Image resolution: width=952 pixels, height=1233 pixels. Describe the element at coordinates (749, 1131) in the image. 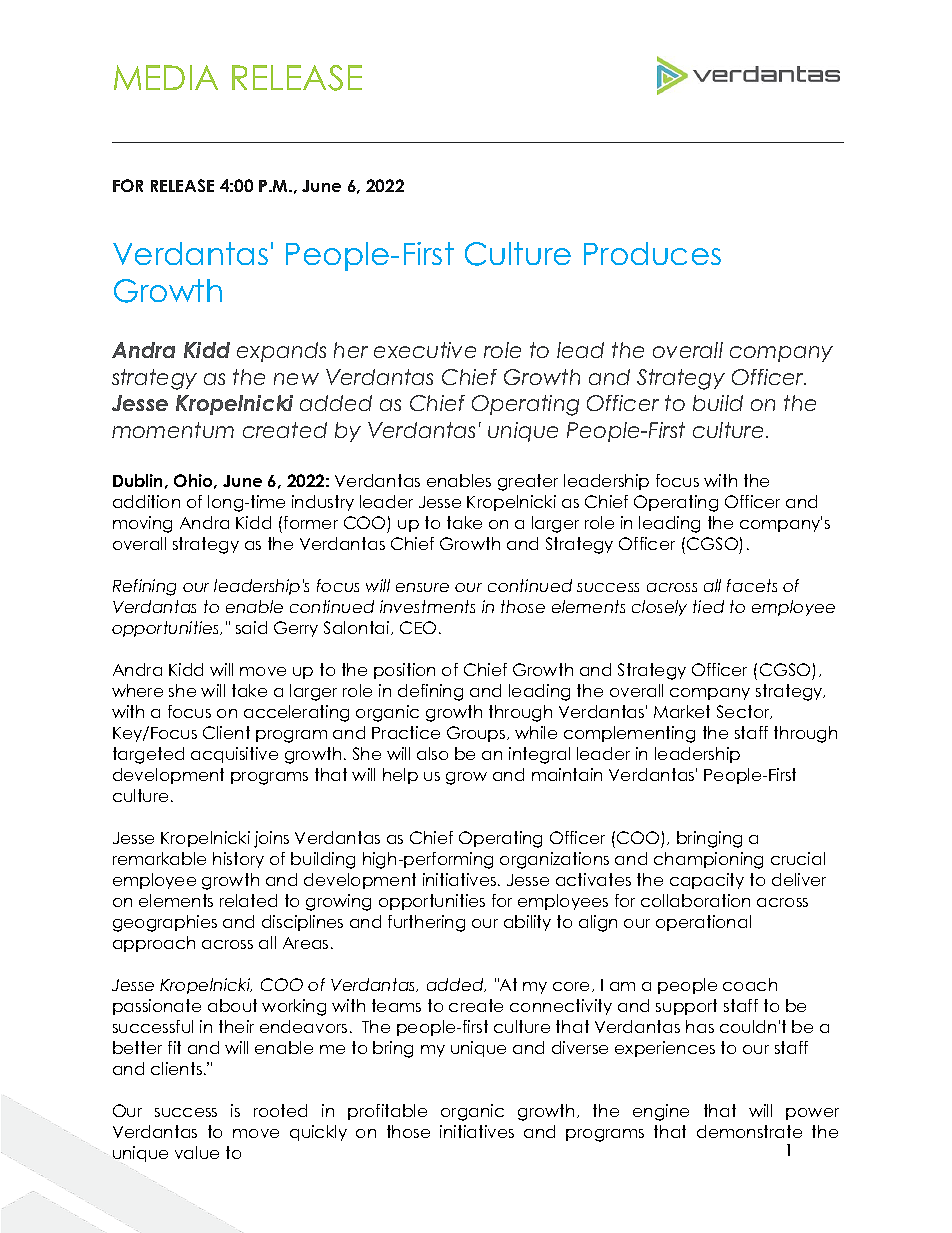

I see `demonstrate` at that location.
